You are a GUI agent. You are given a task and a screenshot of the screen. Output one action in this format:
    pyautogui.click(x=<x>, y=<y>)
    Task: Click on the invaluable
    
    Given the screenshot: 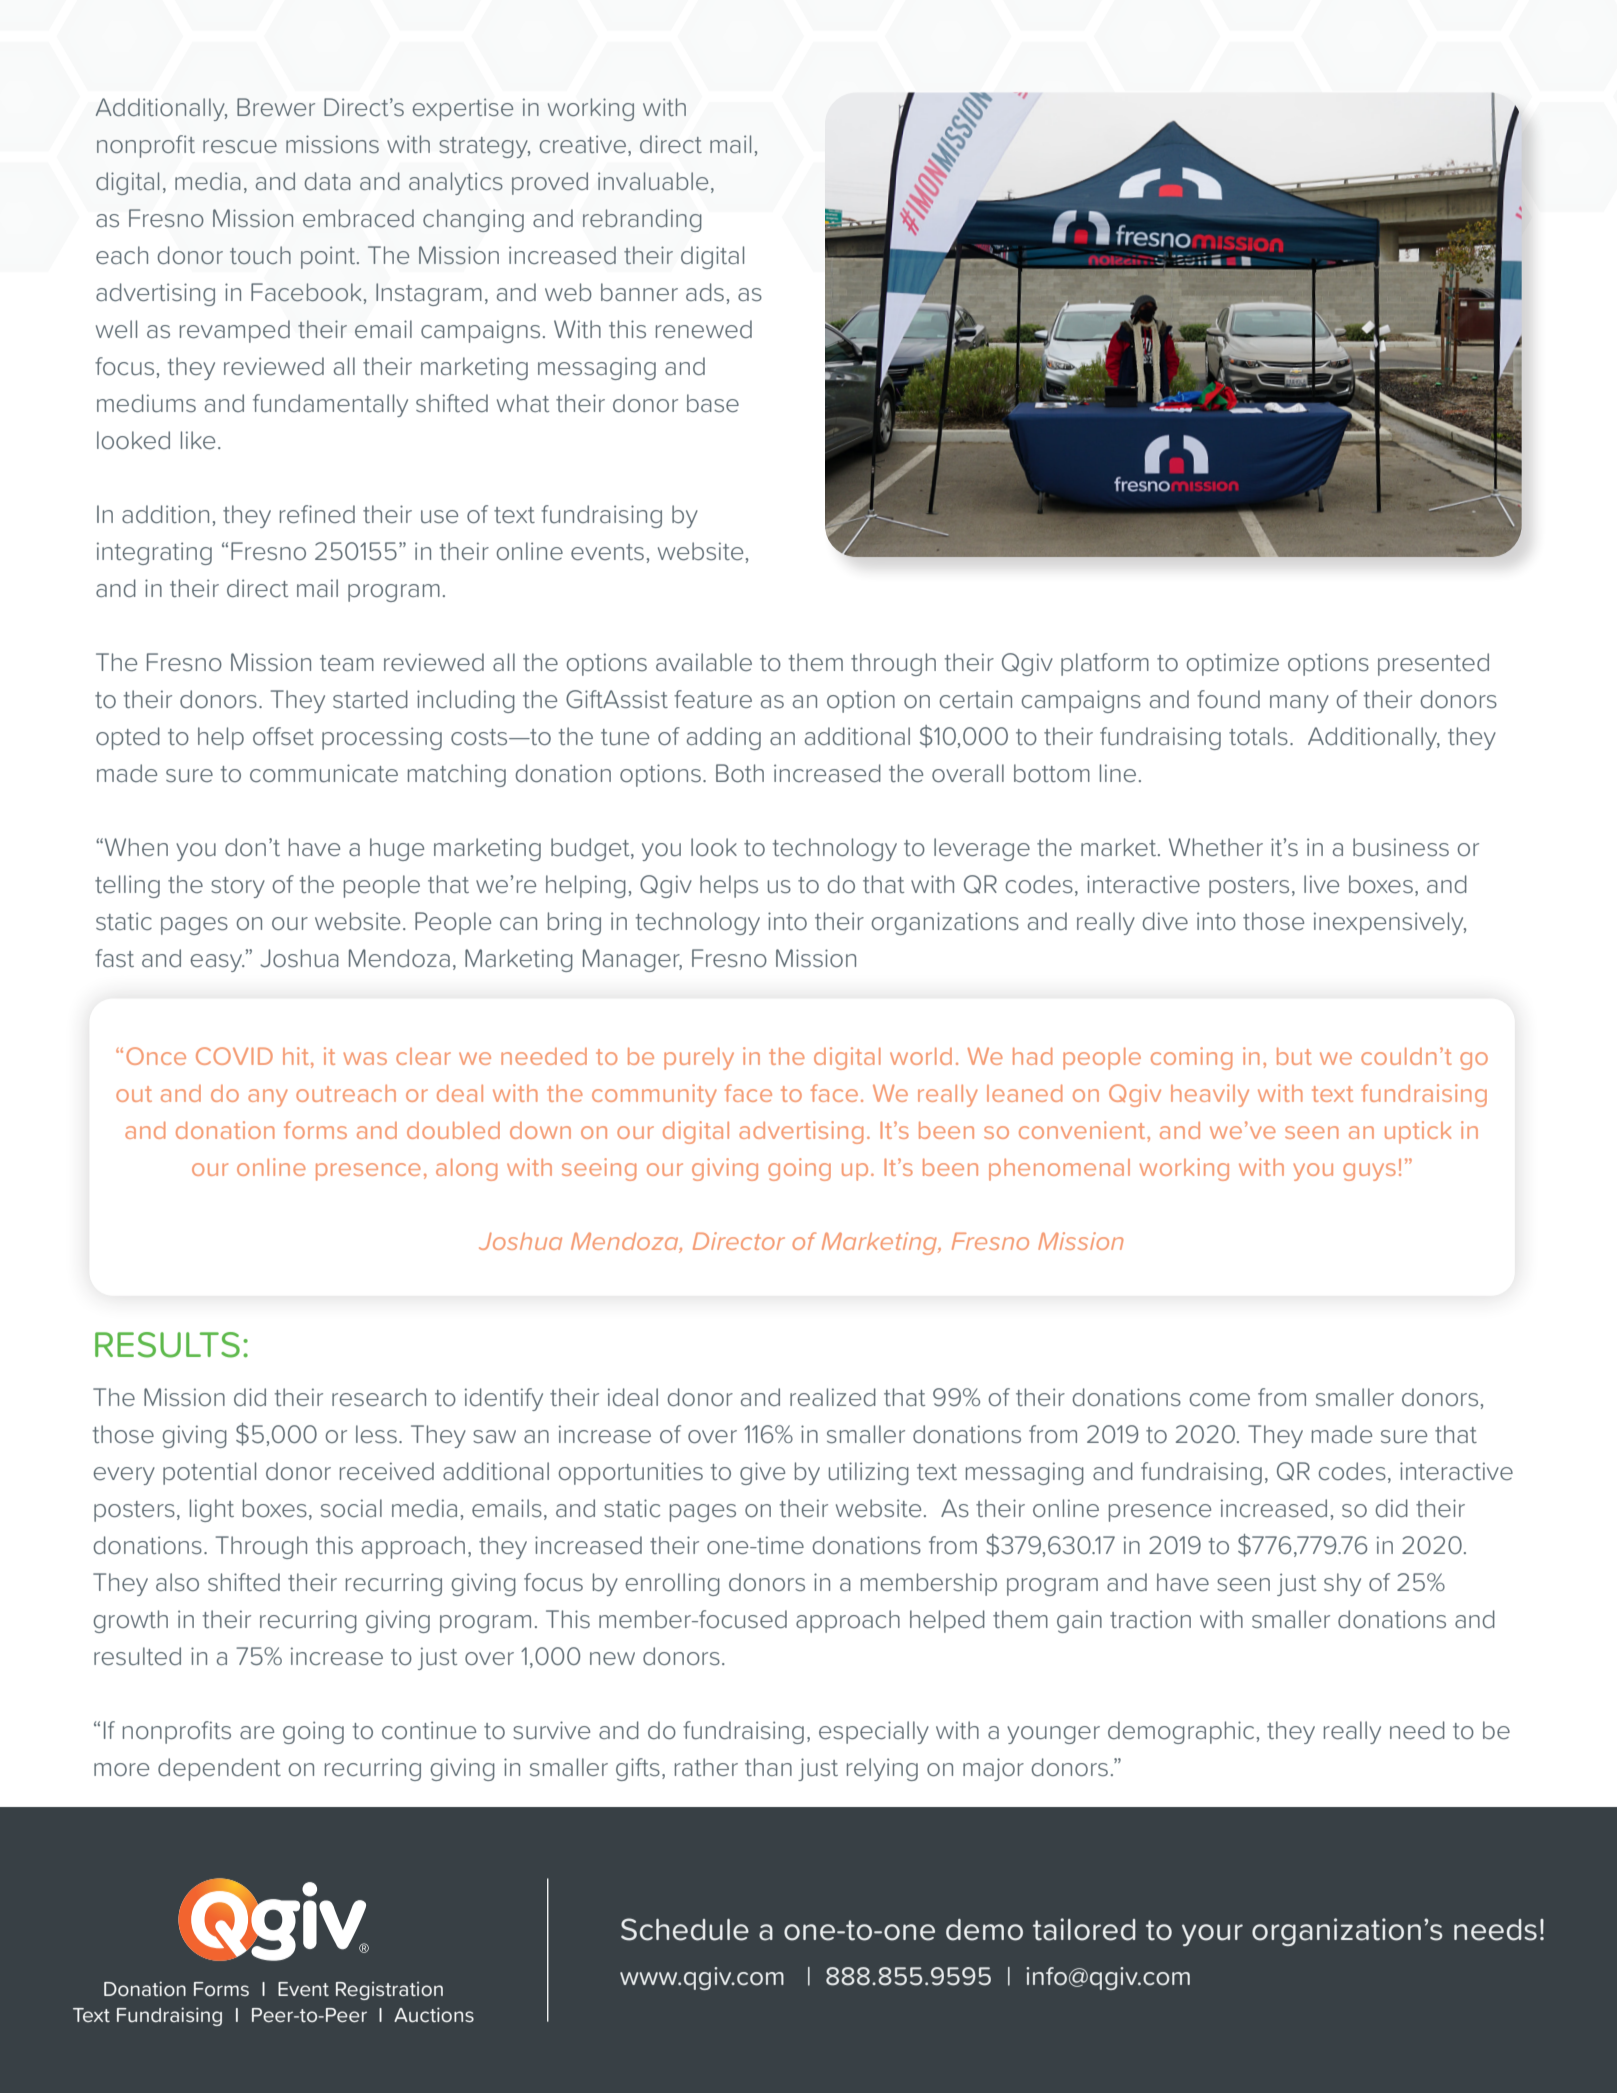 What is the action you would take?
    pyautogui.click(x=653, y=181)
